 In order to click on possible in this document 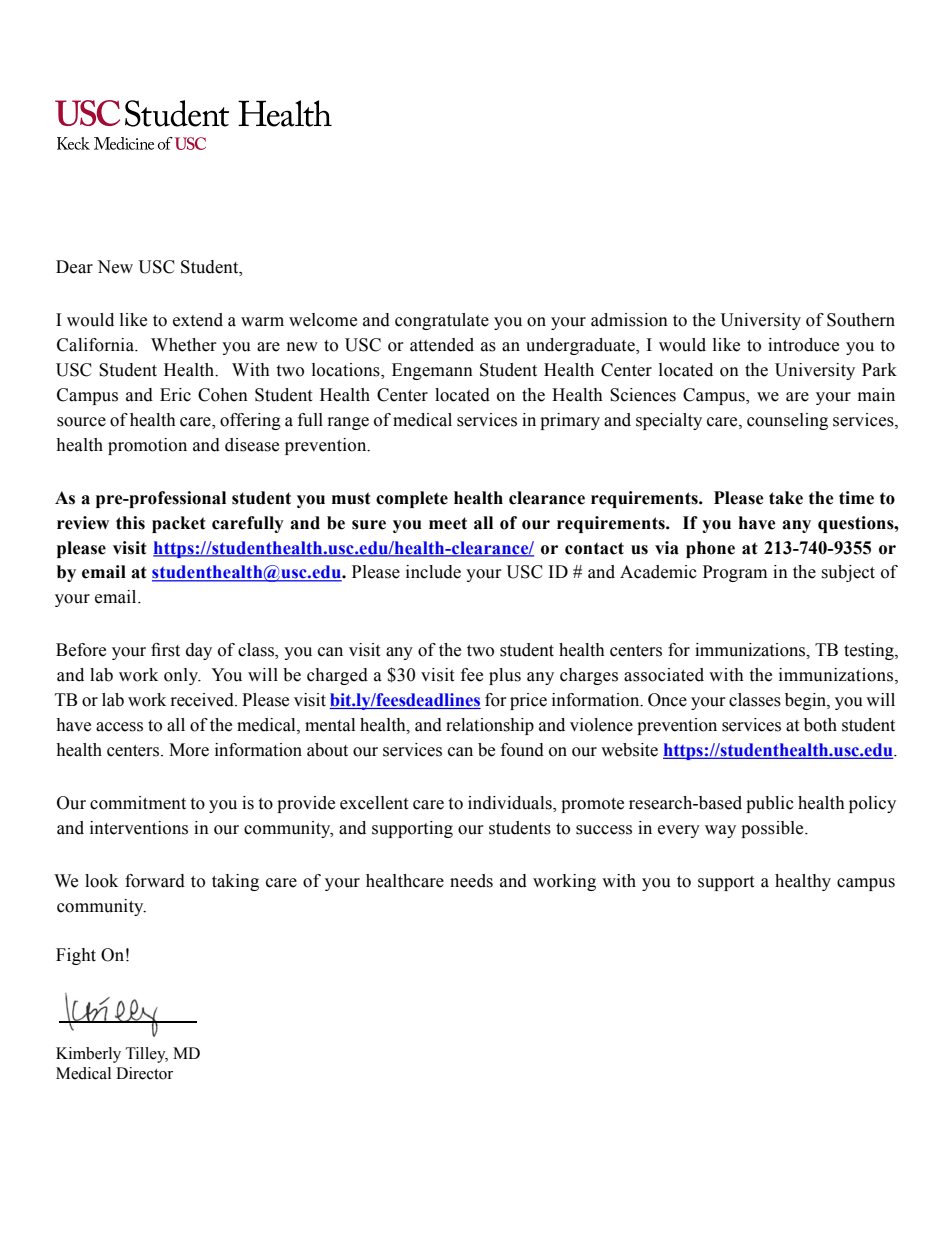, I will do `click(773, 829)`.
